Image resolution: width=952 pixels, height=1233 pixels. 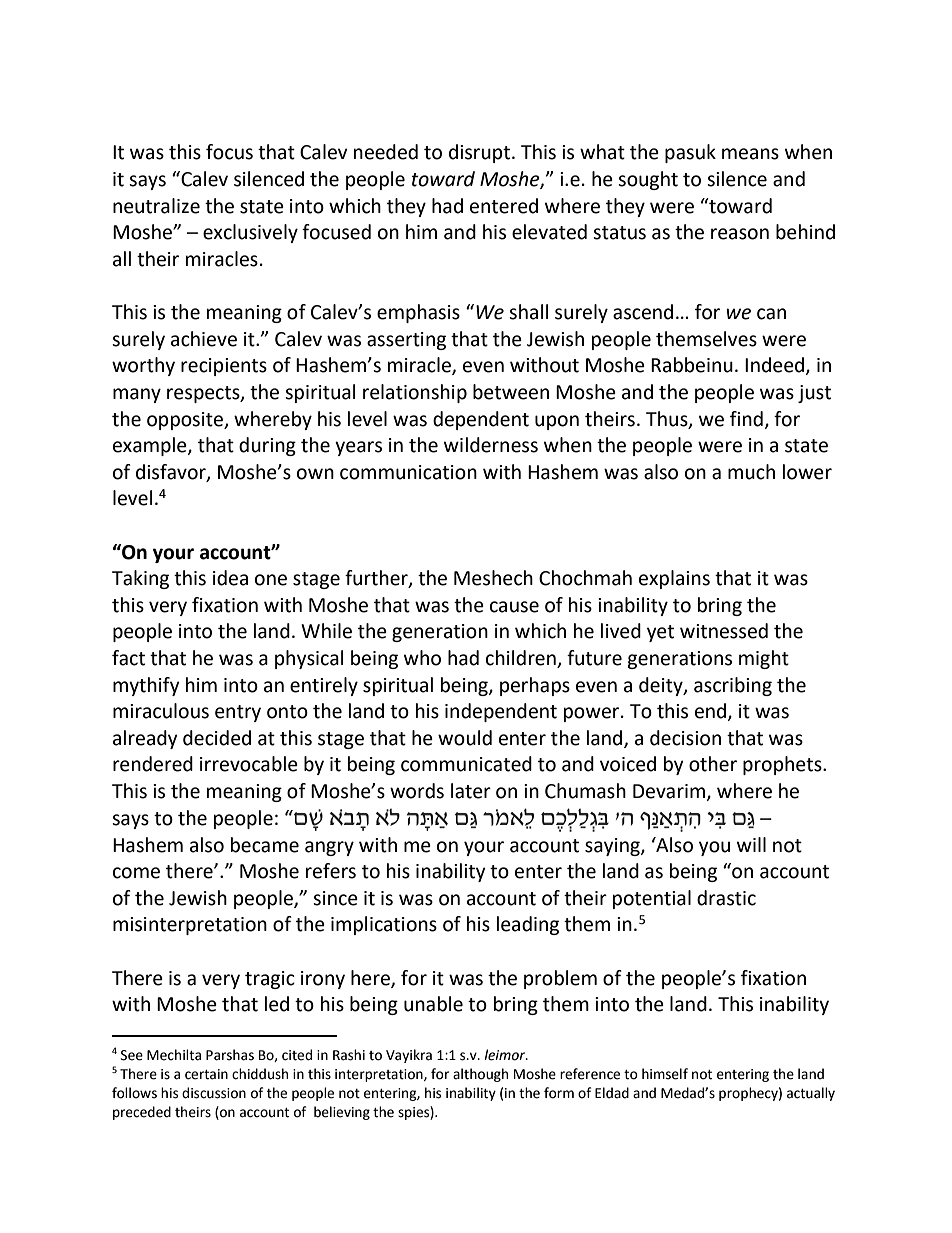 I want to click on disrupt, so click(x=479, y=153).
